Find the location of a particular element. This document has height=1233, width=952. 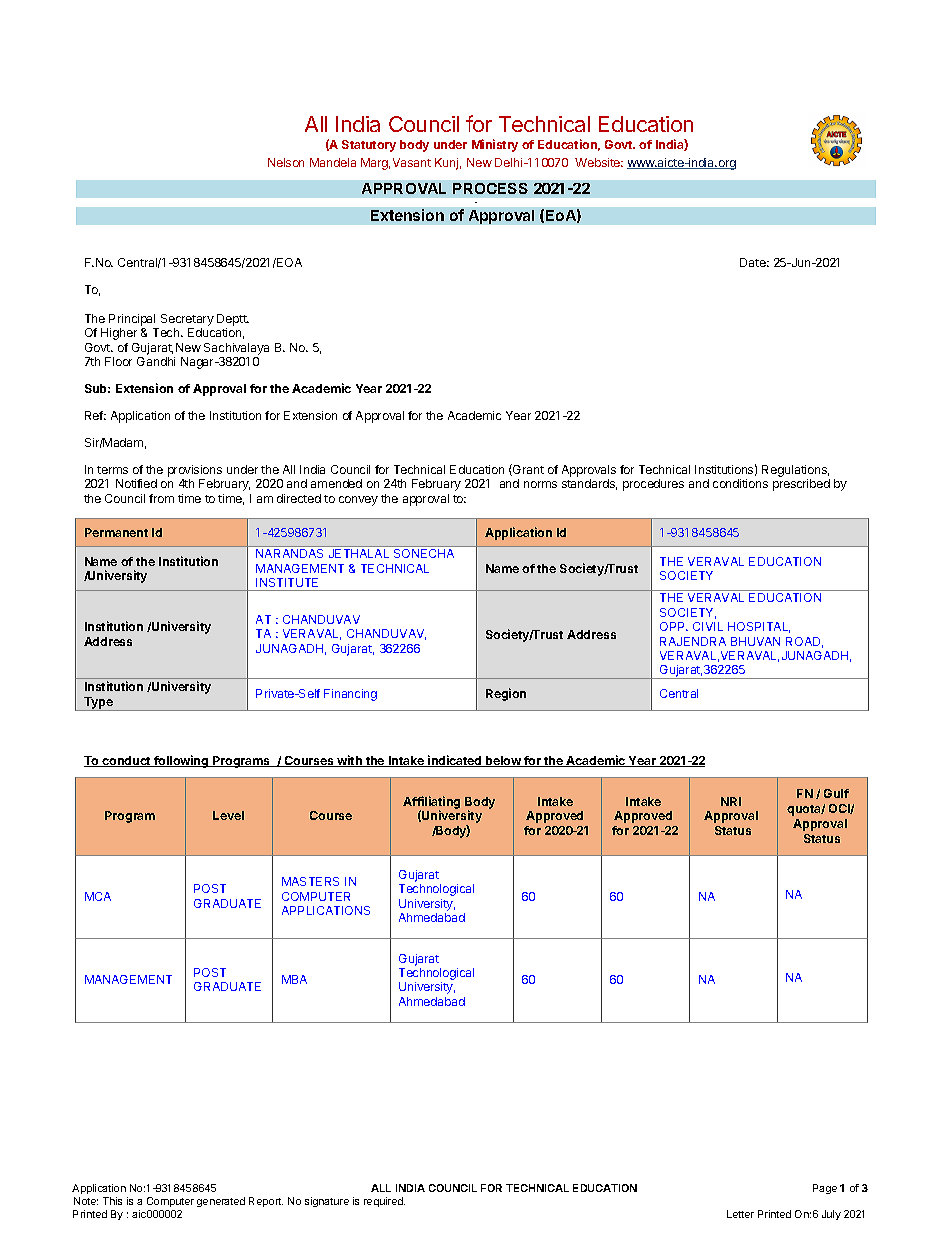

Regulations is located at coordinates (795, 471).
